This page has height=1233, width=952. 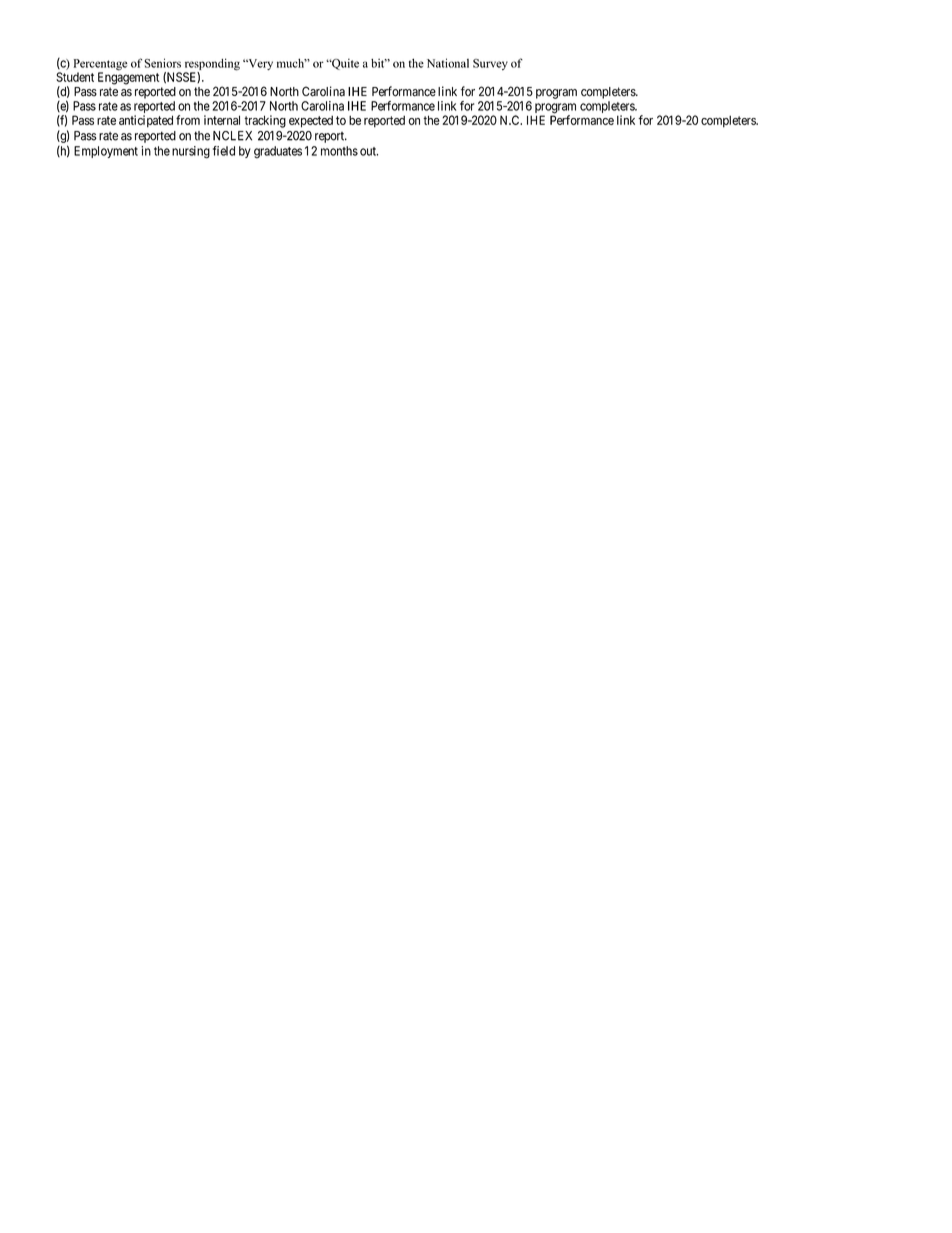 What do you see at coordinates (265, 121) in the page?
I see `tracking` at bounding box center [265, 121].
